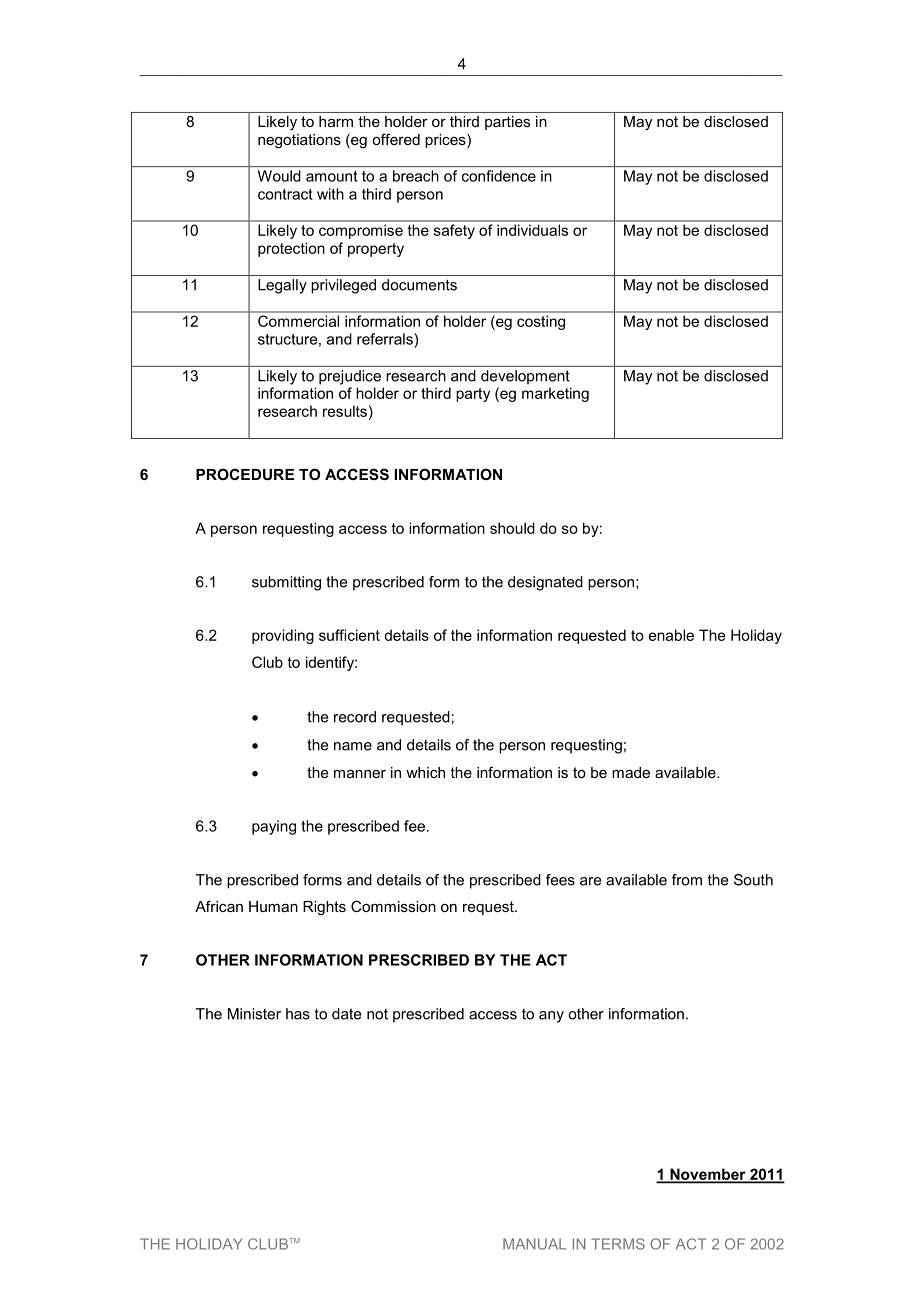 This image has height=1308, width=924. What do you see at coordinates (499, 176) in the image?
I see `confidence` at bounding box center [499, 176].
